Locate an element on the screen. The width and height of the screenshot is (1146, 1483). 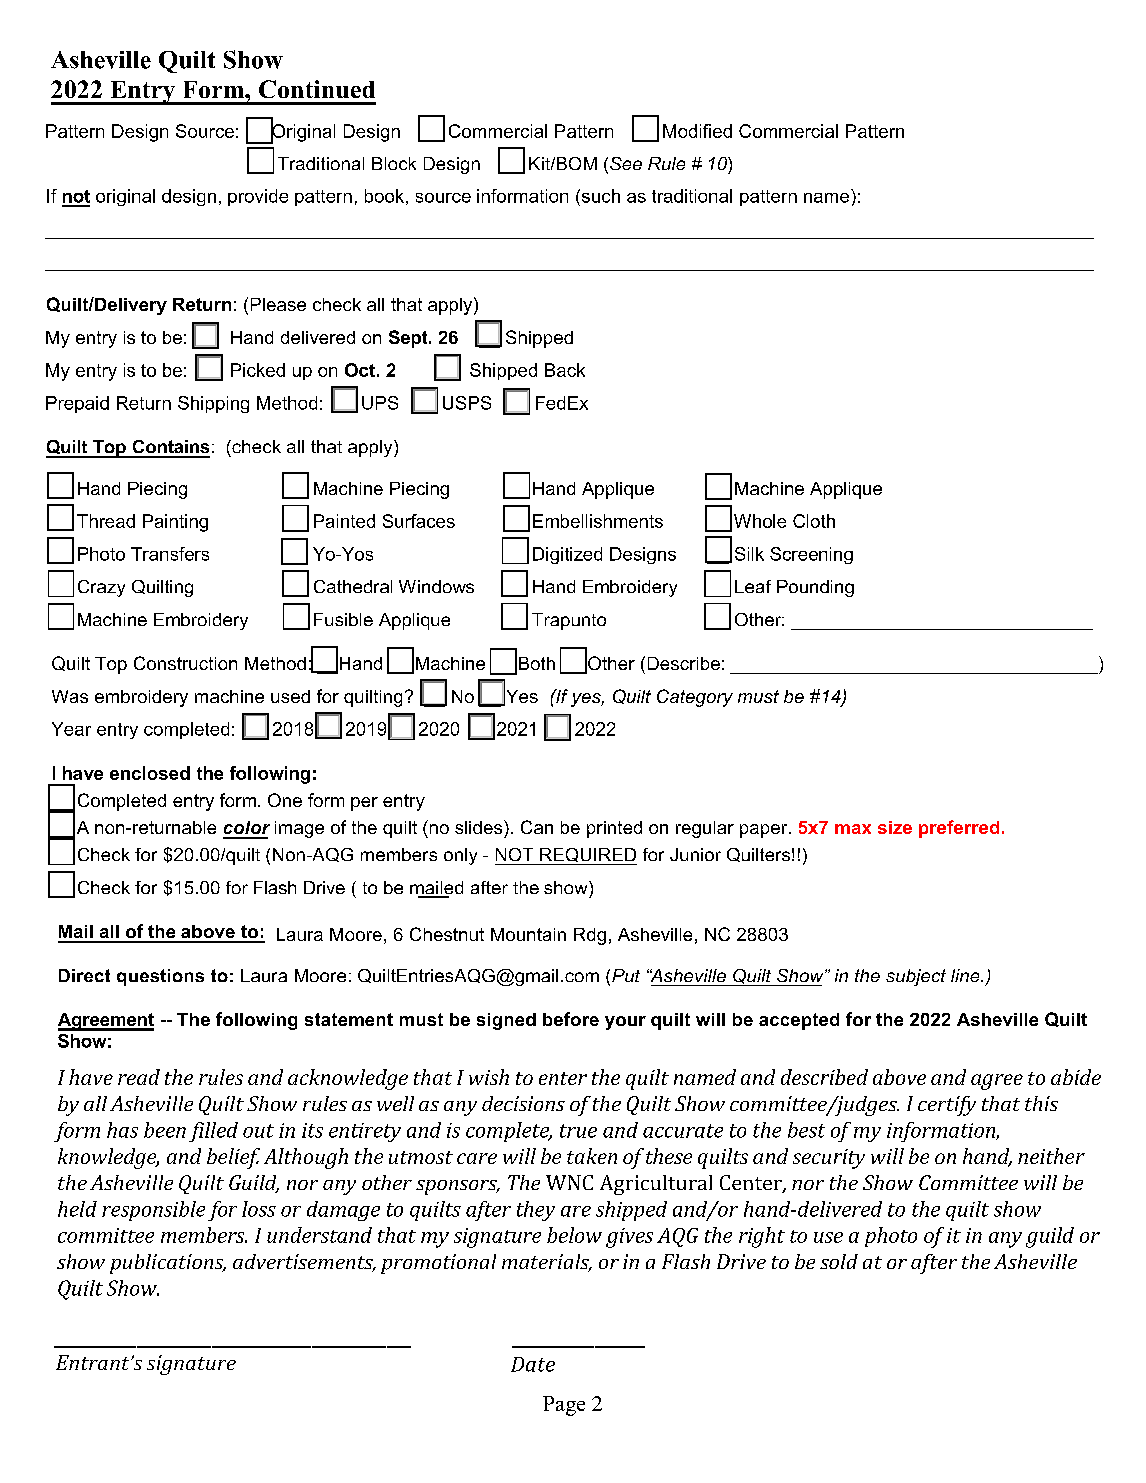
Can is located at coordinates (537, 827).
